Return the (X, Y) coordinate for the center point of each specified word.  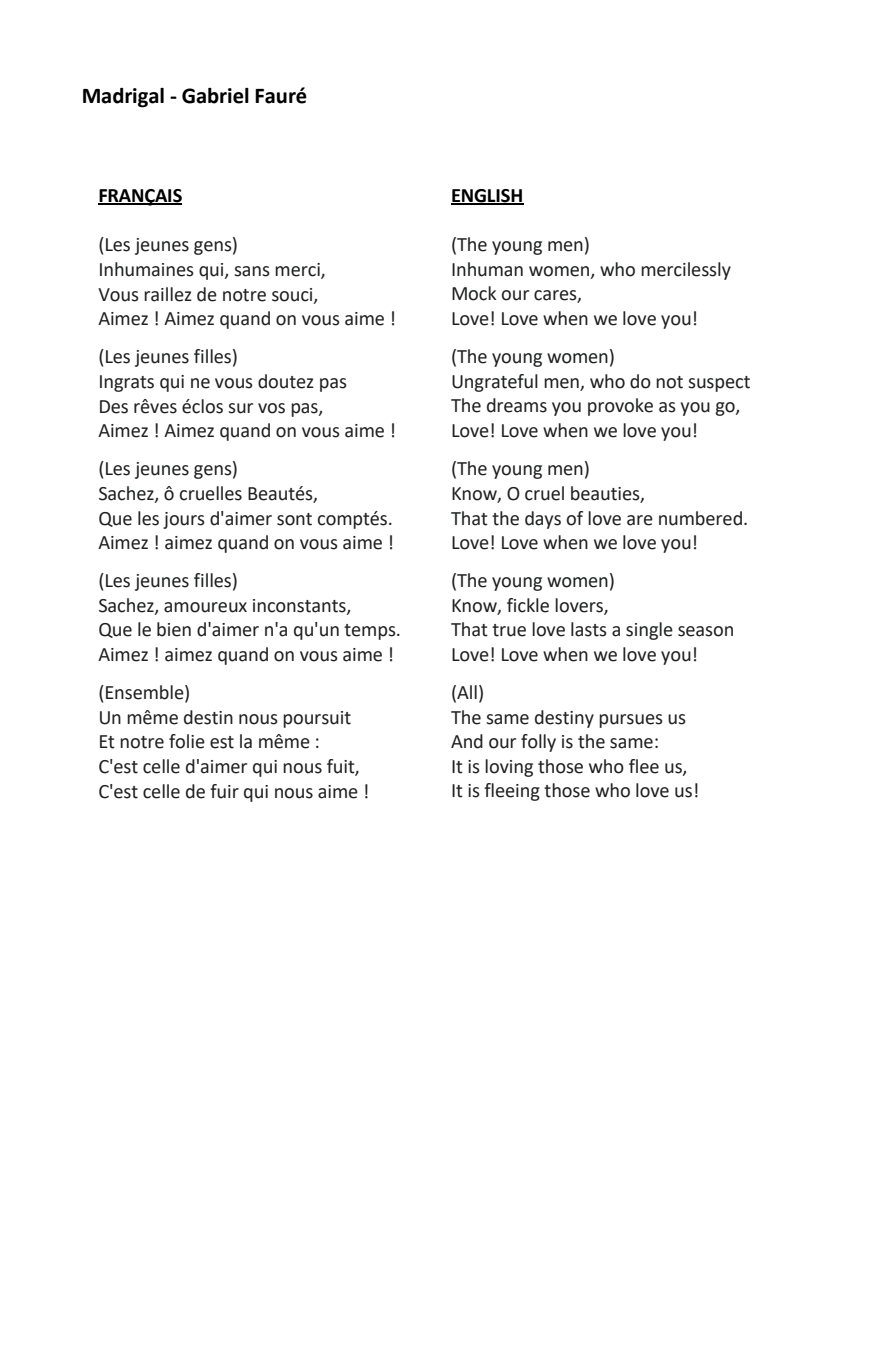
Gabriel (215, 96)
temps (371, 632)
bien (174, 629)
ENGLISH (487, 196)
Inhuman (487, 269)
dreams (517, 405)
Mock (474, 293)
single (649, 631)
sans (252, 271)
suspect (719, 384)
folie (187, 741)
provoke (620, 407)
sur (240, 408)
